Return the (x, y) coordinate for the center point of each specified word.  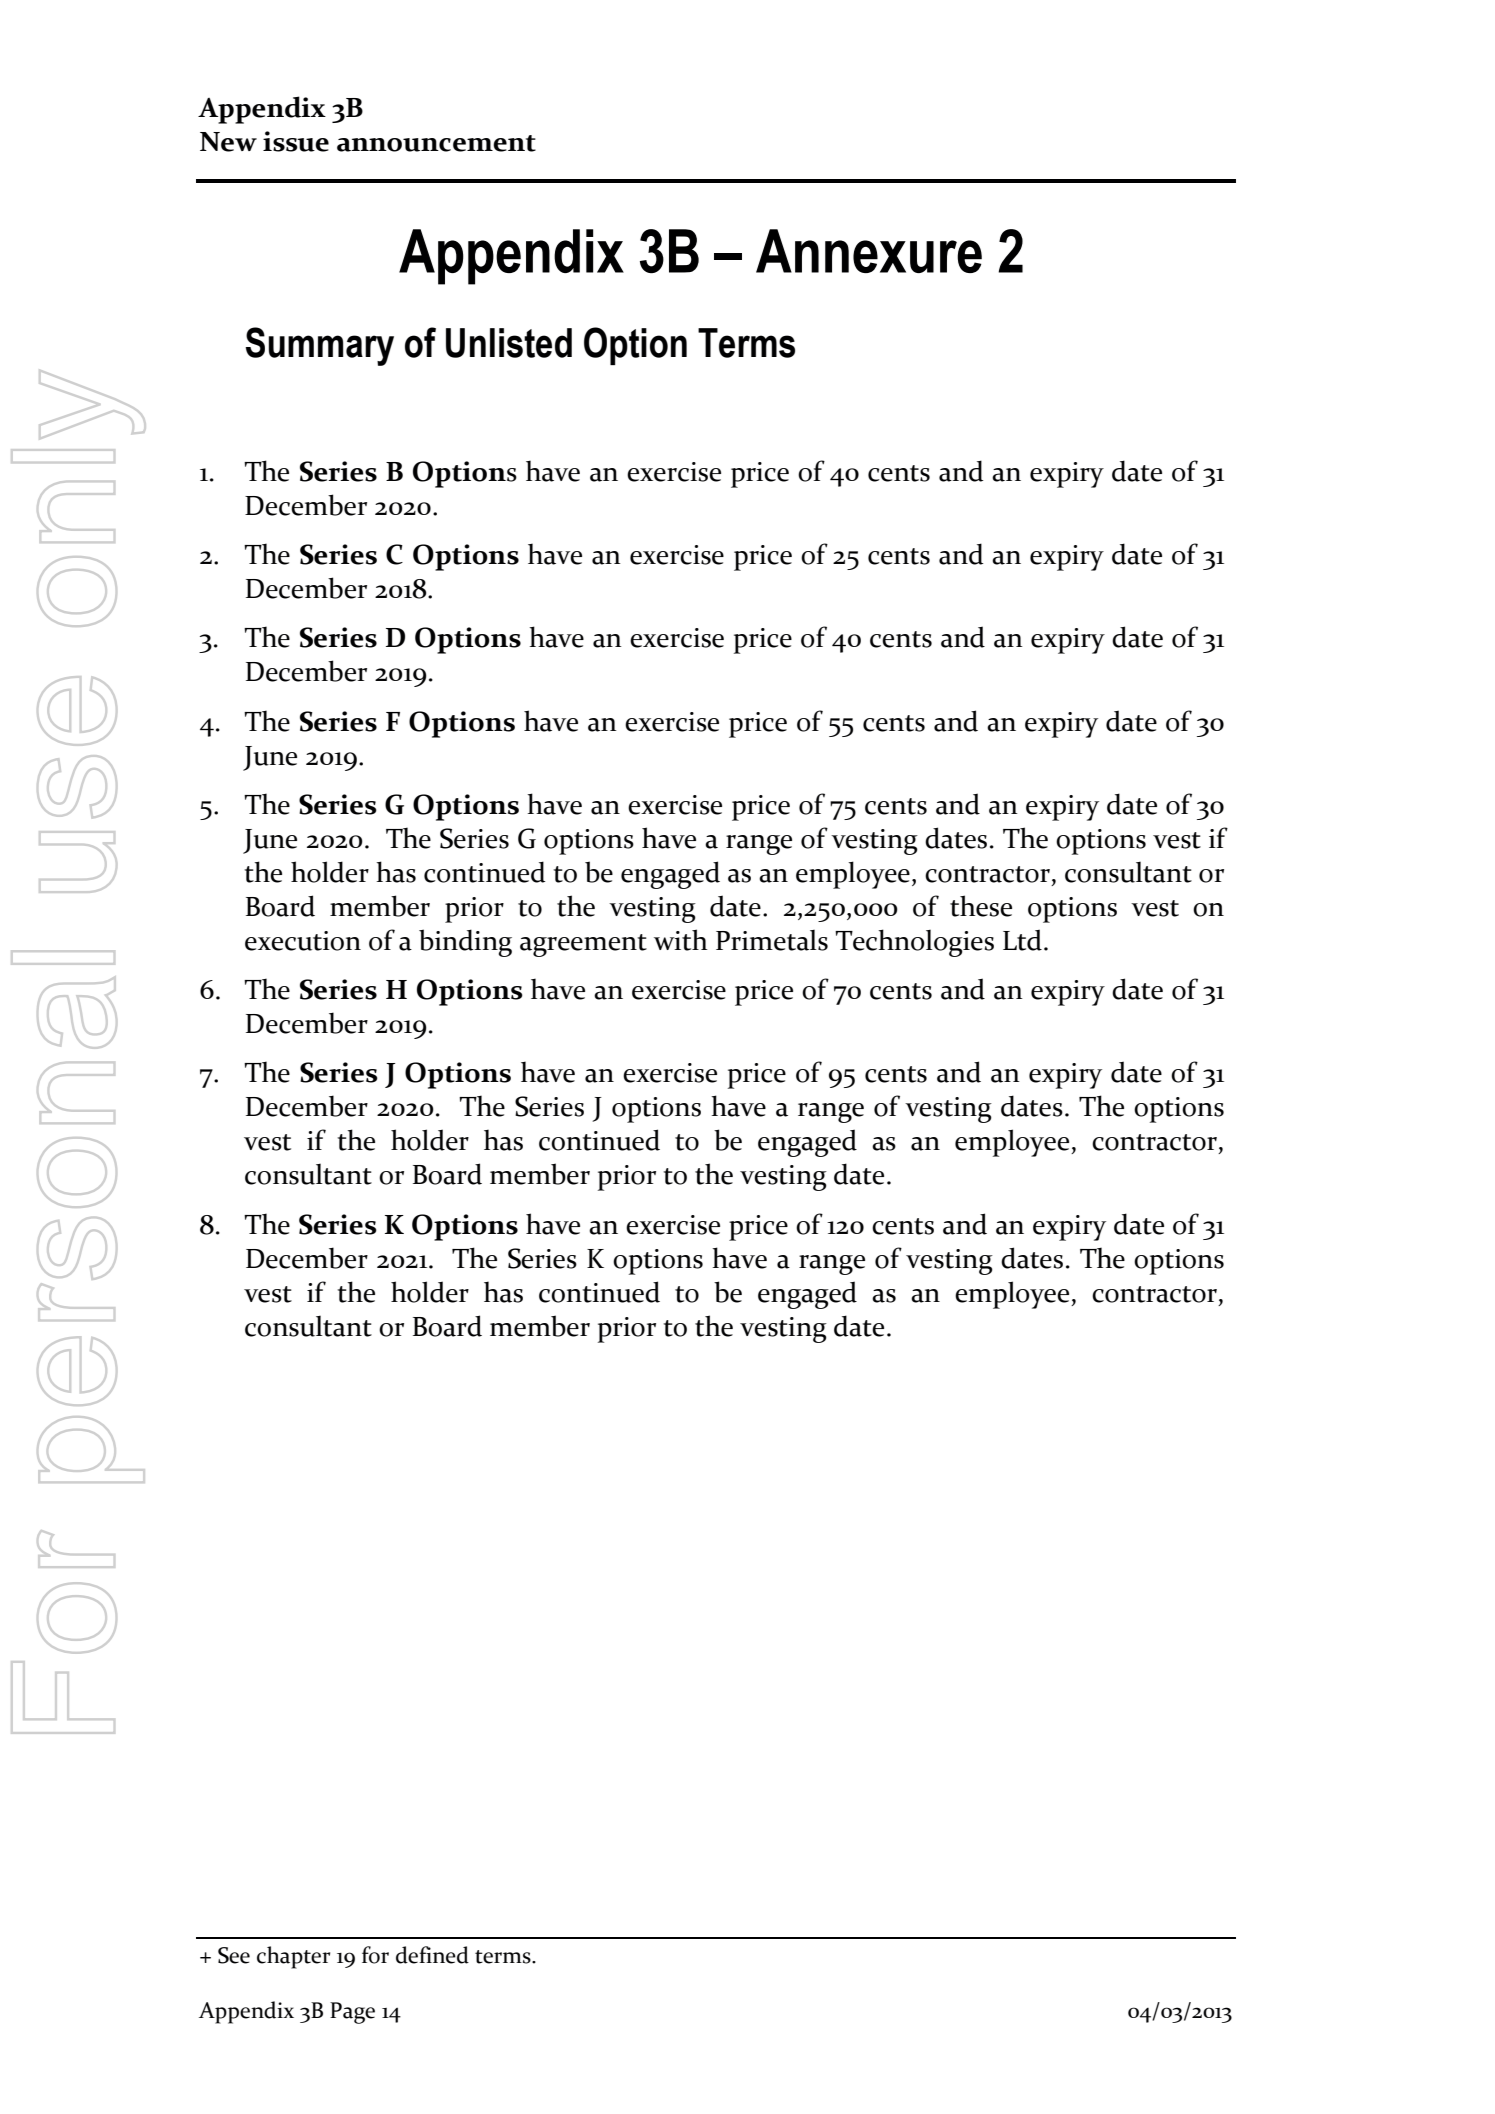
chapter (293, 1957)
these (981, 906)
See (234, 1955)
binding (465, 943)
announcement (436, 143)
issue (296, 141)
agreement (583, 945)
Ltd (1022, 940)
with (681, 940)
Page (352, 2013)
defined (432, 1955)
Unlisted (509, 343)
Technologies (914, 943)
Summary (319, 346)
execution (303, 941)
